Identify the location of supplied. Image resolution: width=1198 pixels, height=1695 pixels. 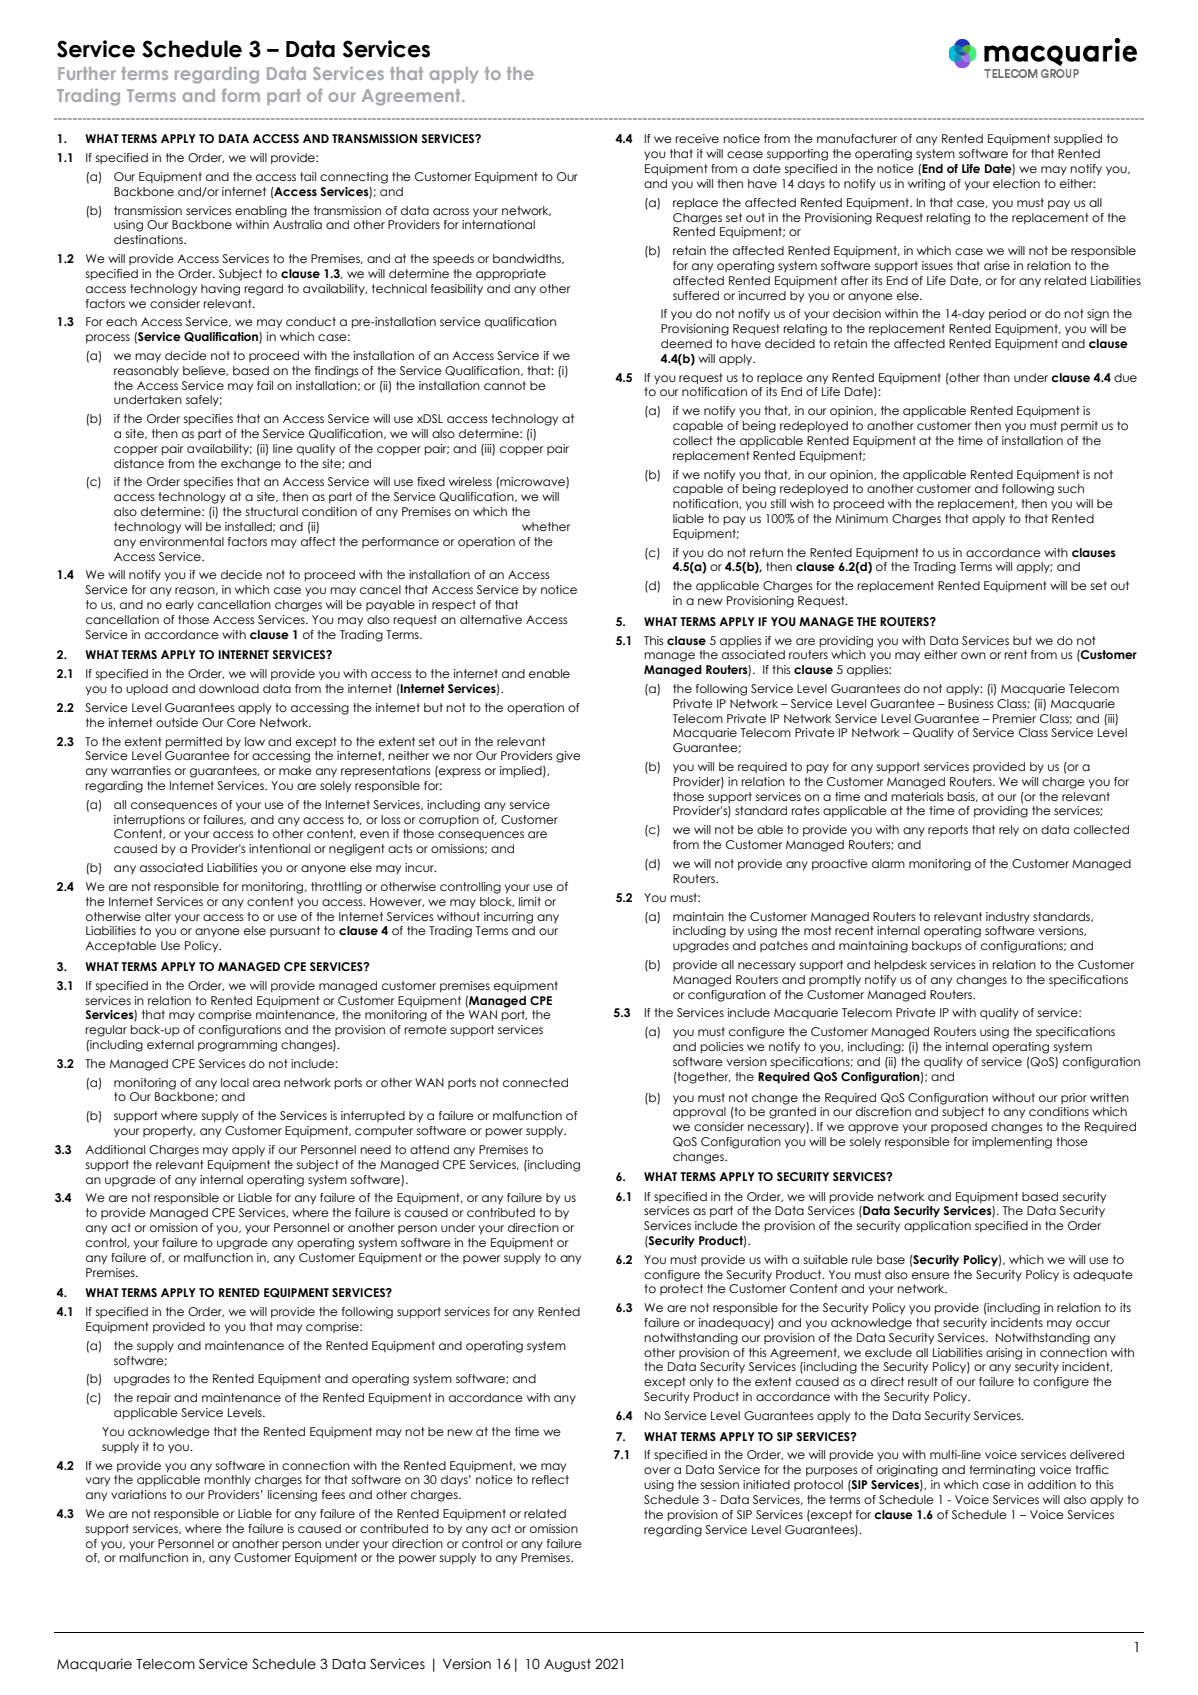
(1078, 139).
